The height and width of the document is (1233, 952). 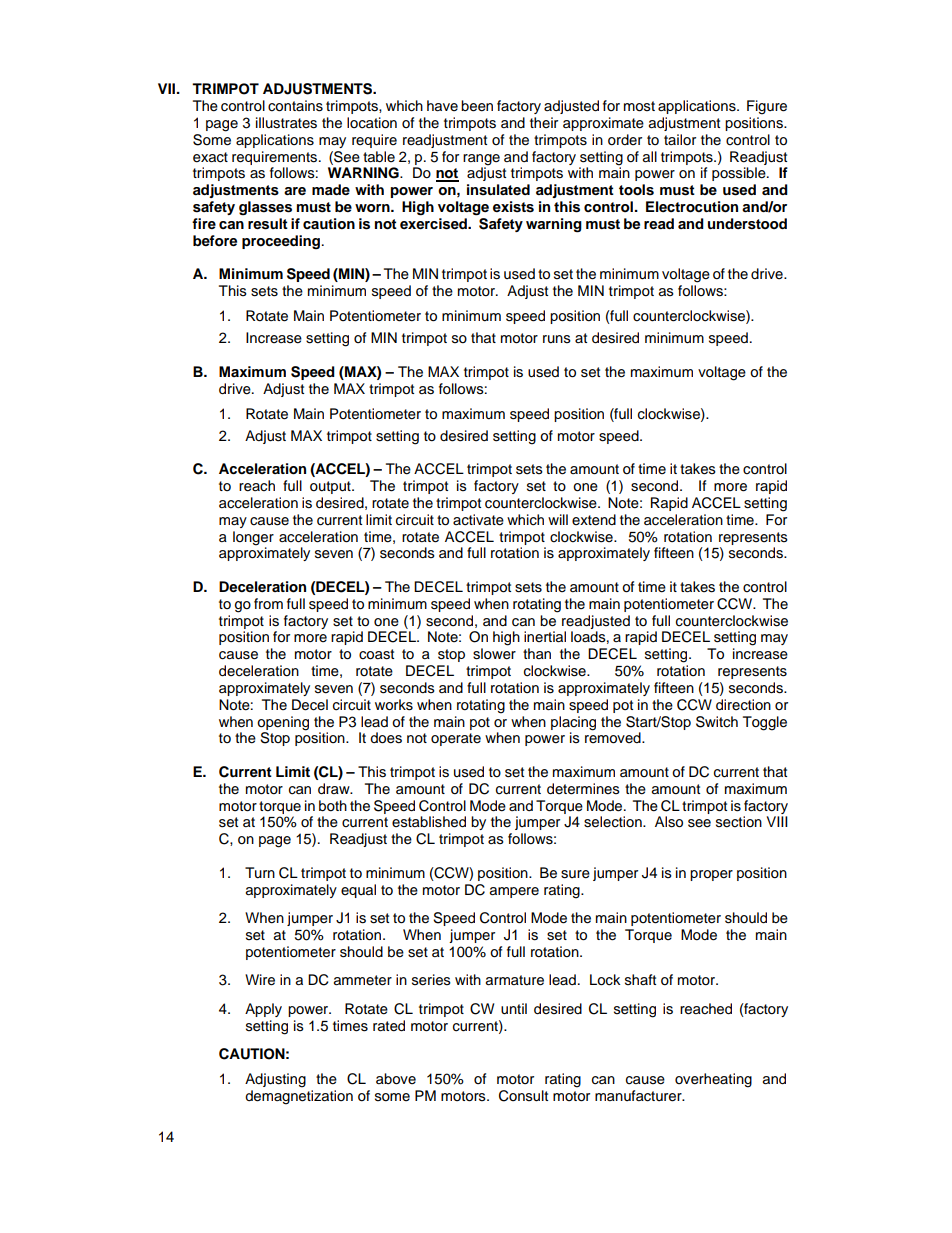 I want to click on longer, so click(x=253, y=538).
